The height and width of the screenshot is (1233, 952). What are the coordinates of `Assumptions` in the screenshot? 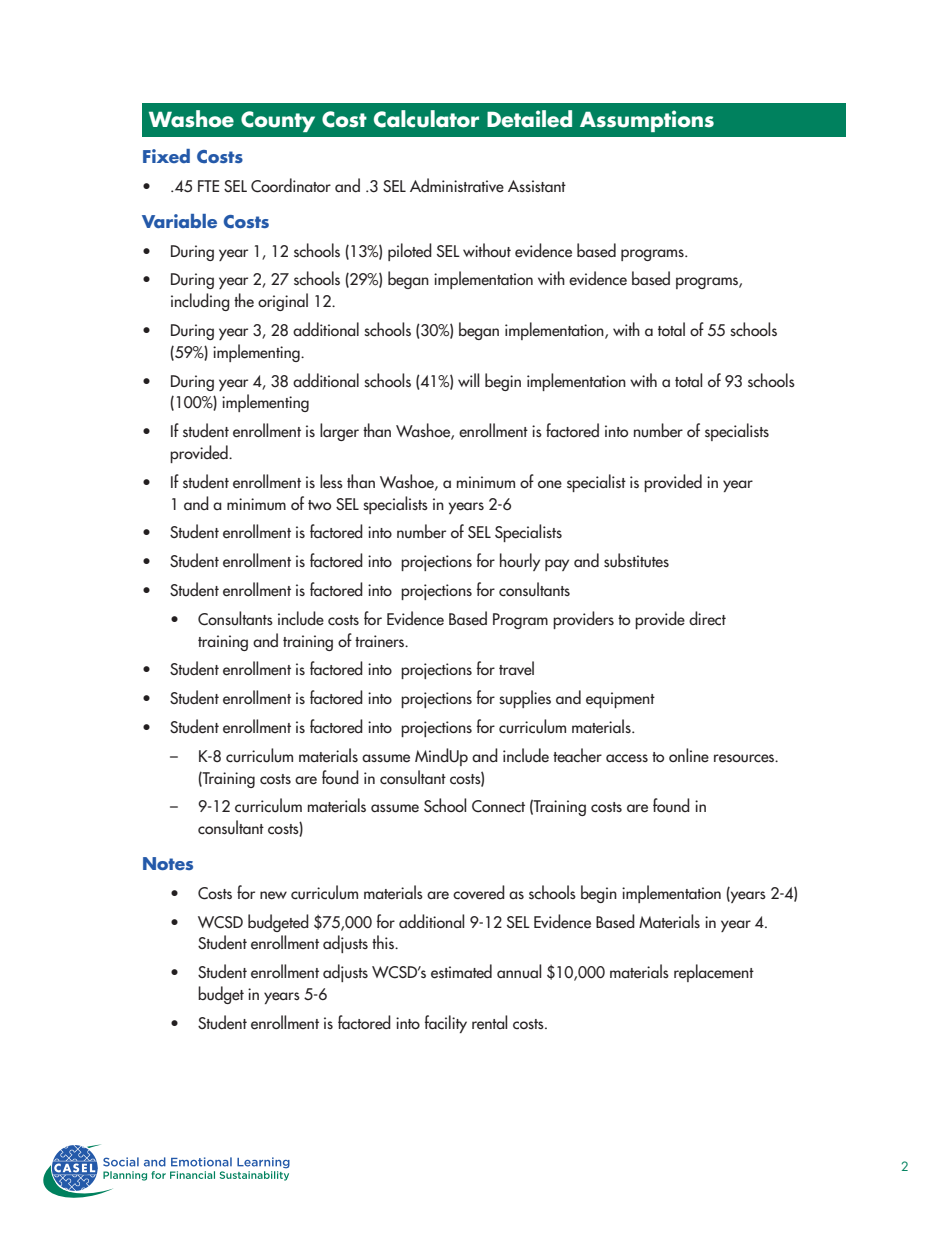 It's located at (647, 121).
